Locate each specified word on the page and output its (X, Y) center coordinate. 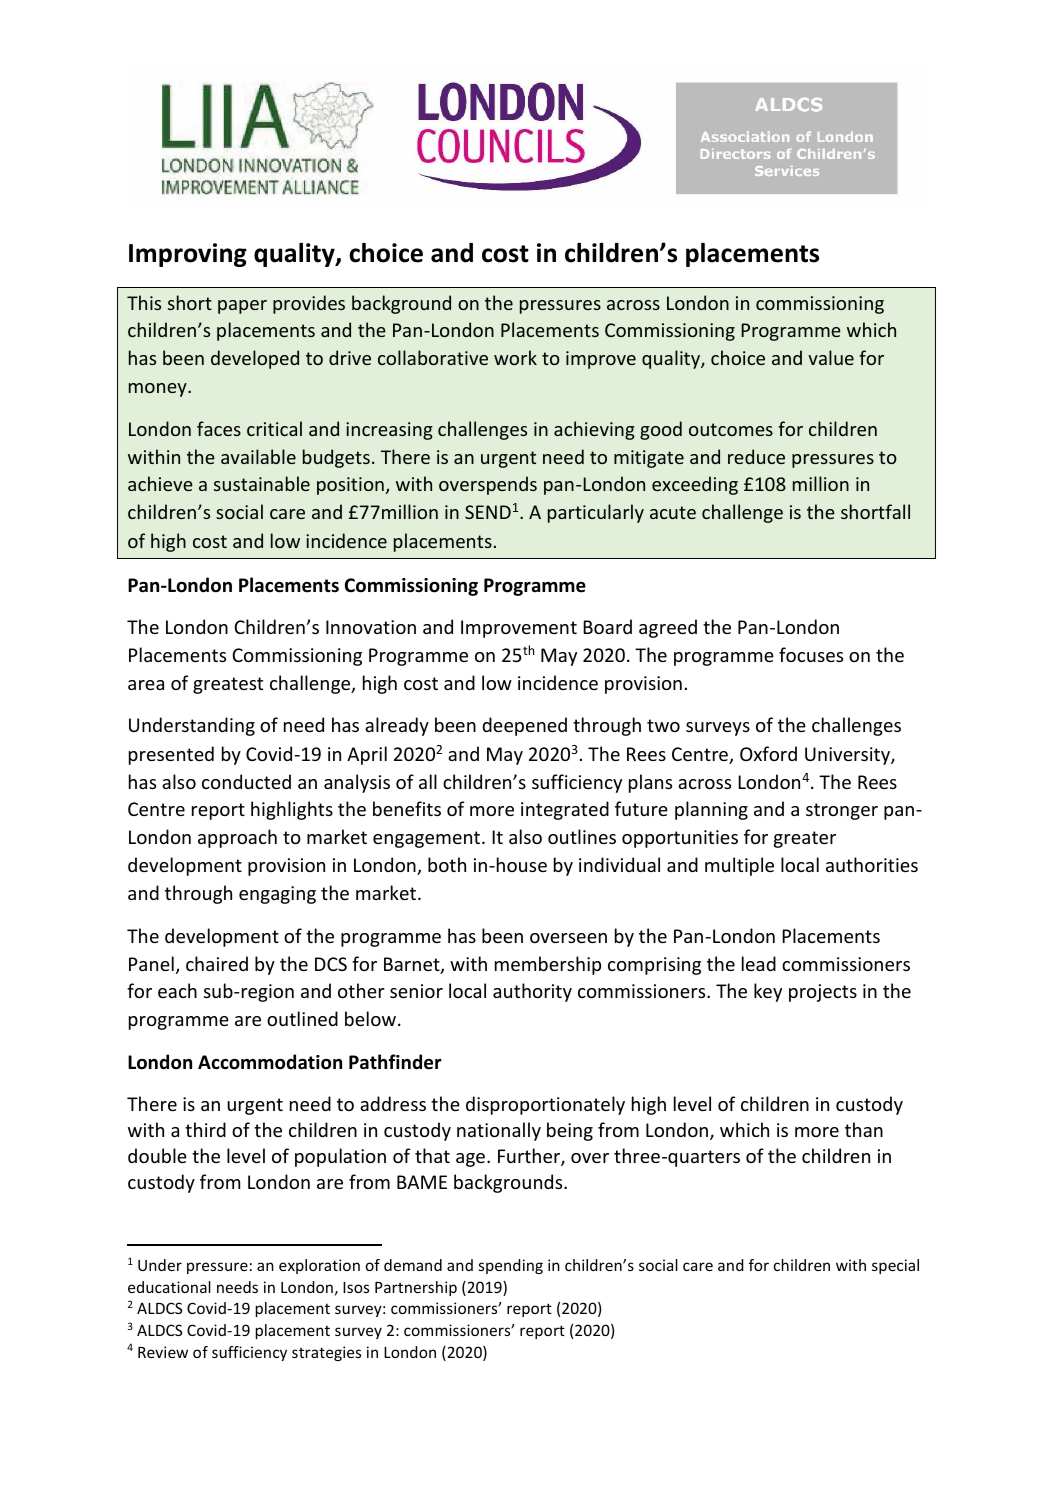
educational (169, 1287)
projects (823, 993)
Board (607, 626)
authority (532, 992)
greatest (228, 685)
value (831, 357)
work (515, 357)
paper (242, 307)
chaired (217, 963)
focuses (811, 654)
